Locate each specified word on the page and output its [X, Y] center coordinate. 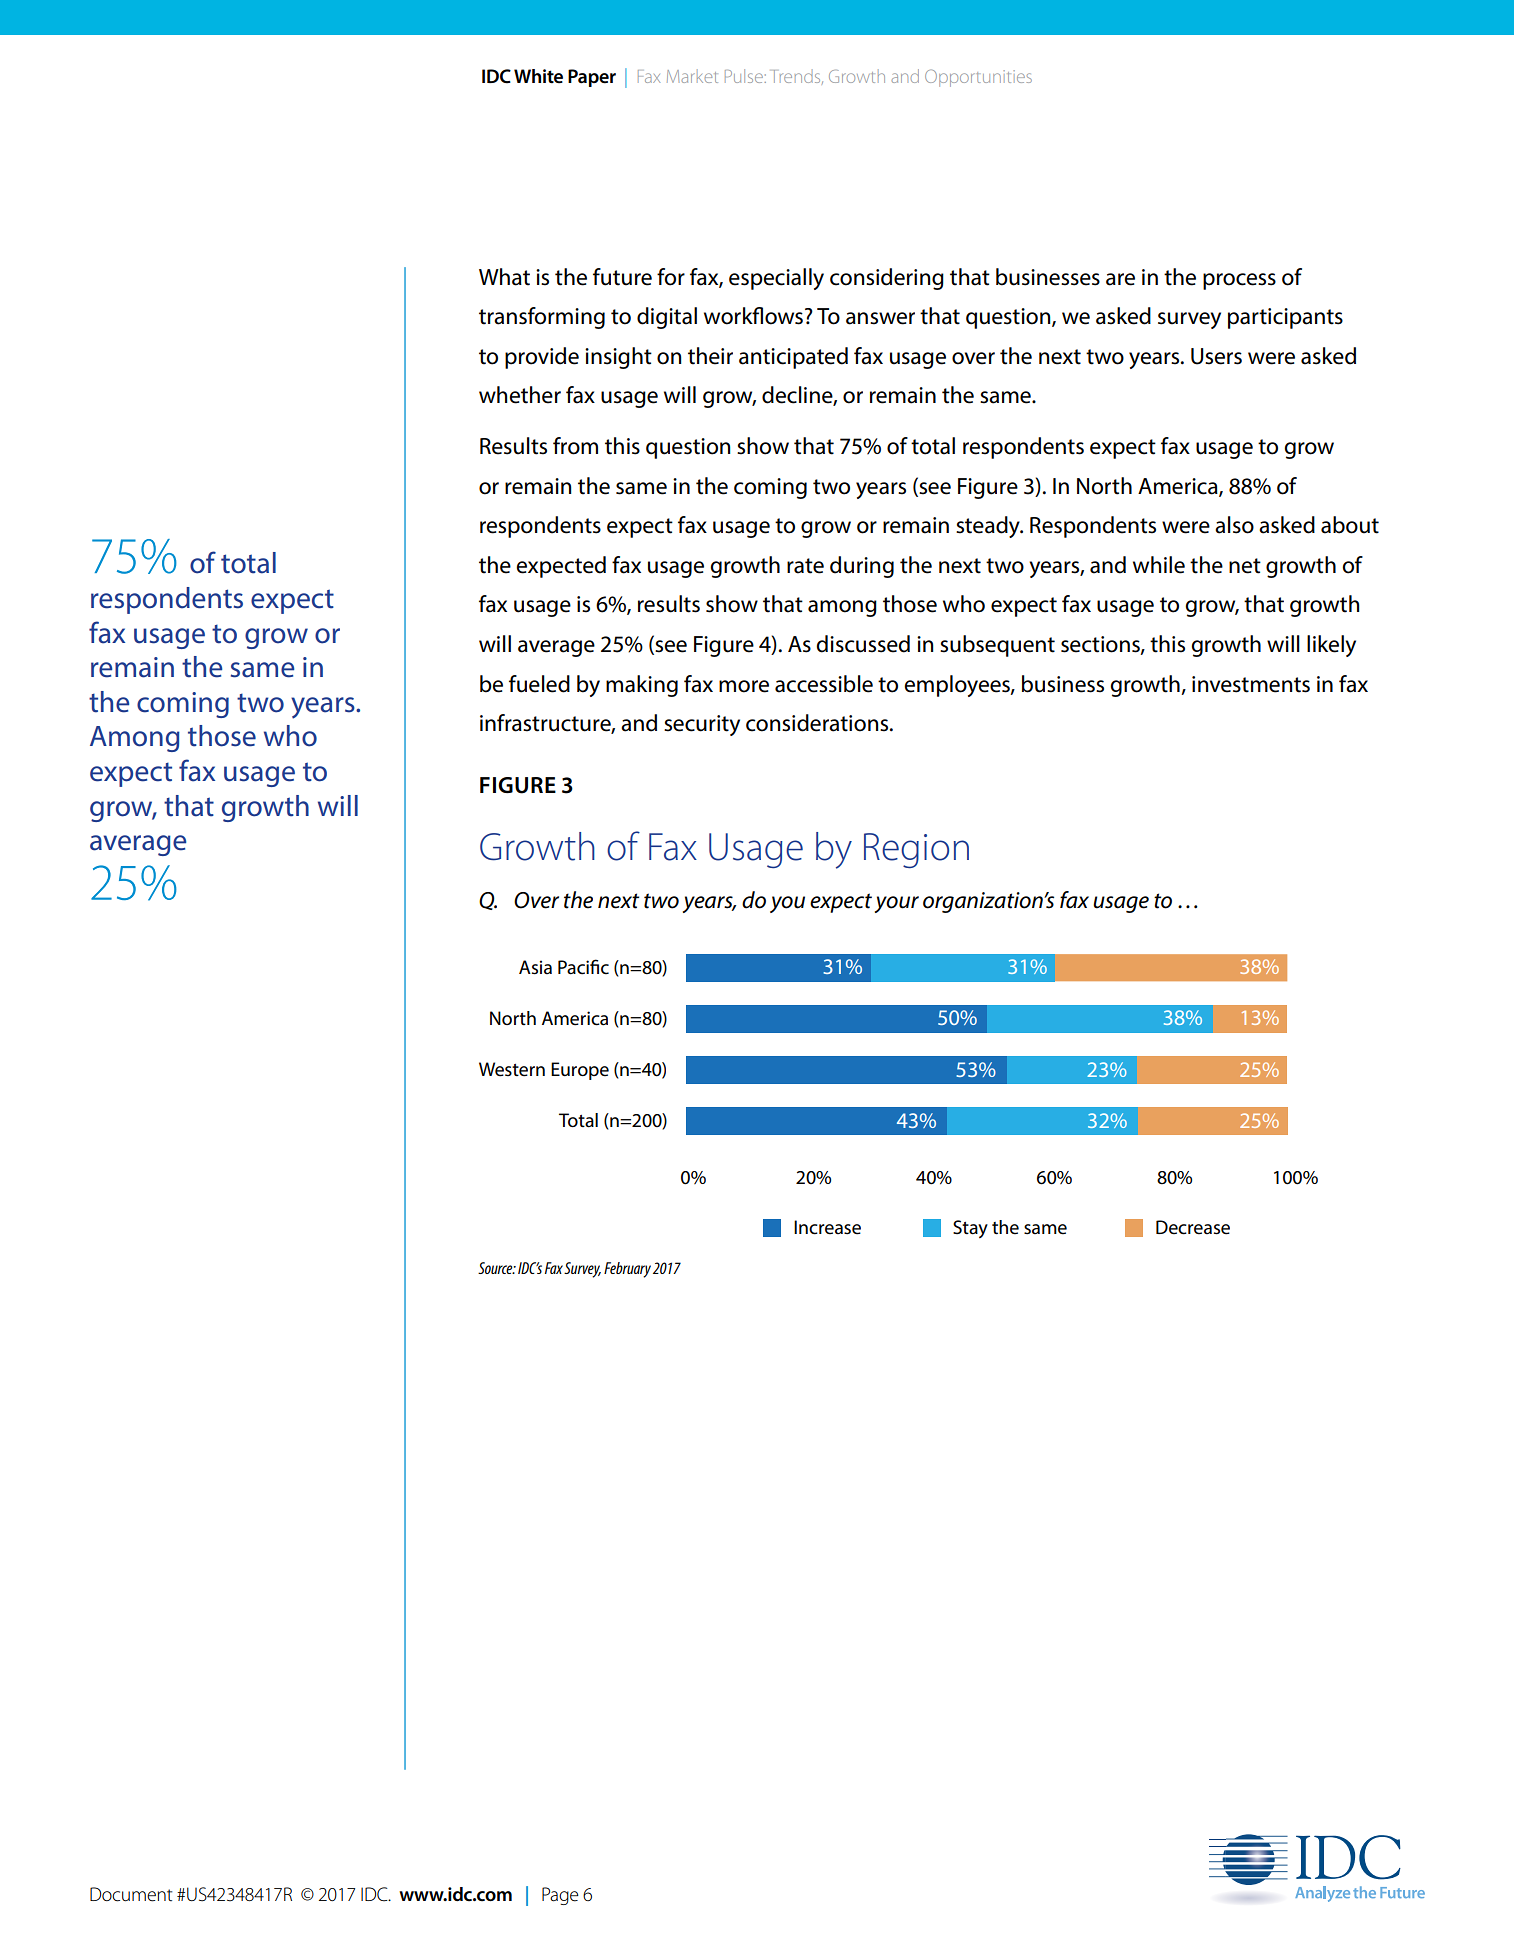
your [897, 904]
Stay [970, 1229]
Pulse [745, 76]
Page [560, 1896]
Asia [535, 967]
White [538, 76]
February [627, 1270]
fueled [539, 684]
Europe [580, 1071]
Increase [827, 1227]
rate [805, 566]
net [1245, 566]
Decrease [1193, 1227]
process [1239, 281]
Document [131, 1894]
